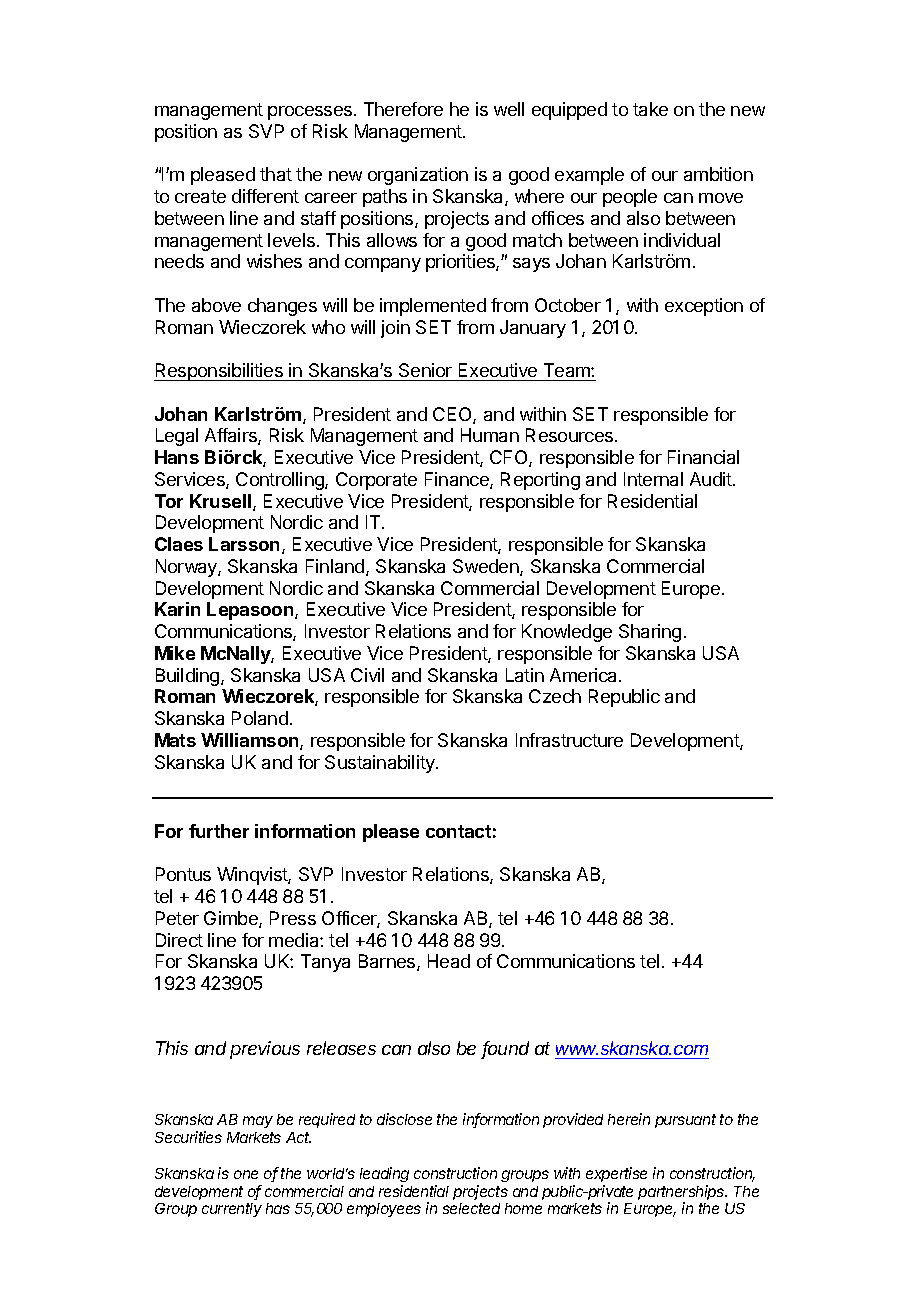 This document has height=1308, width=924. I want to click on Sharing, so click(650, 633).
